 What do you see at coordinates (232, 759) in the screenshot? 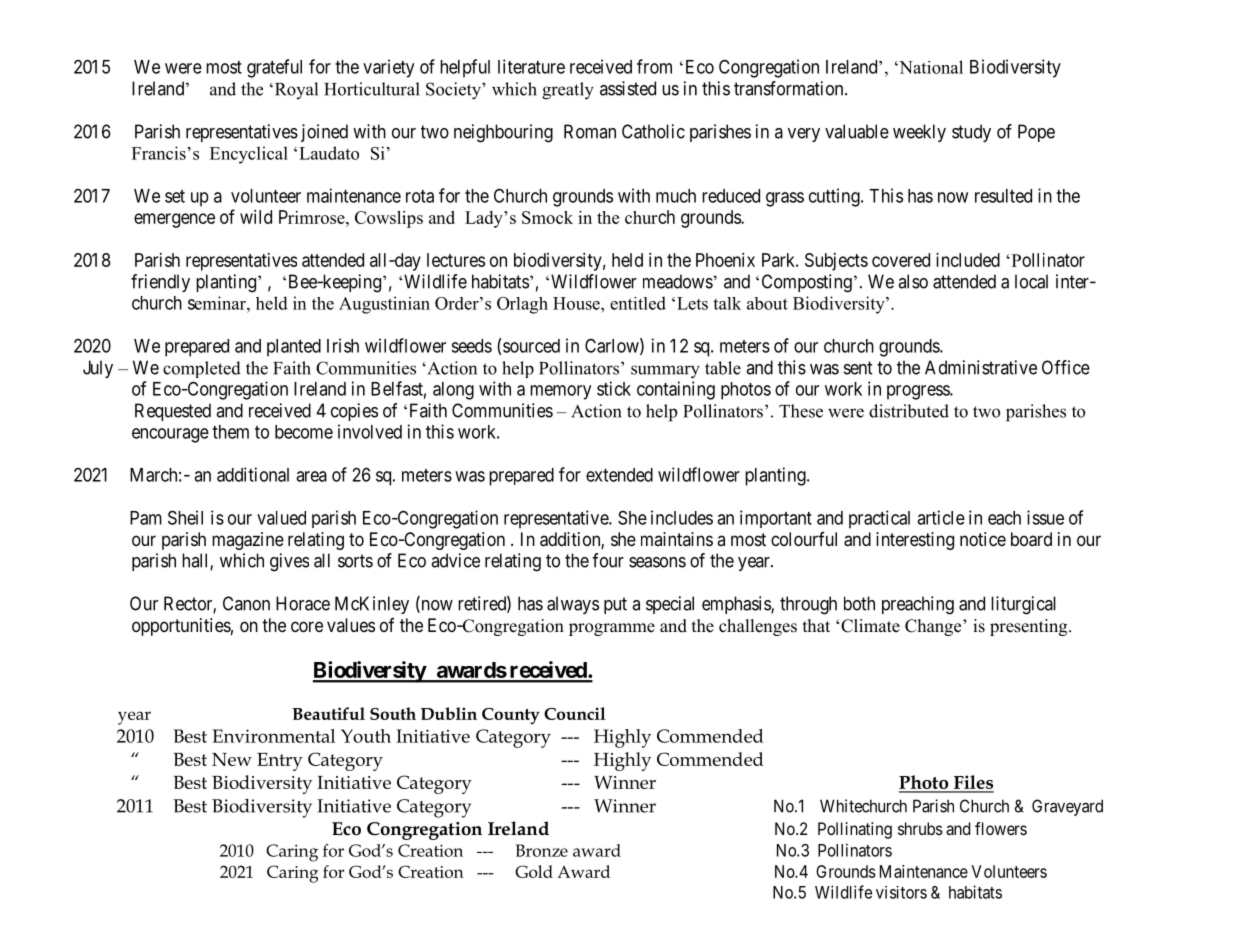
I see `New` at bounding box center [232, 759].
